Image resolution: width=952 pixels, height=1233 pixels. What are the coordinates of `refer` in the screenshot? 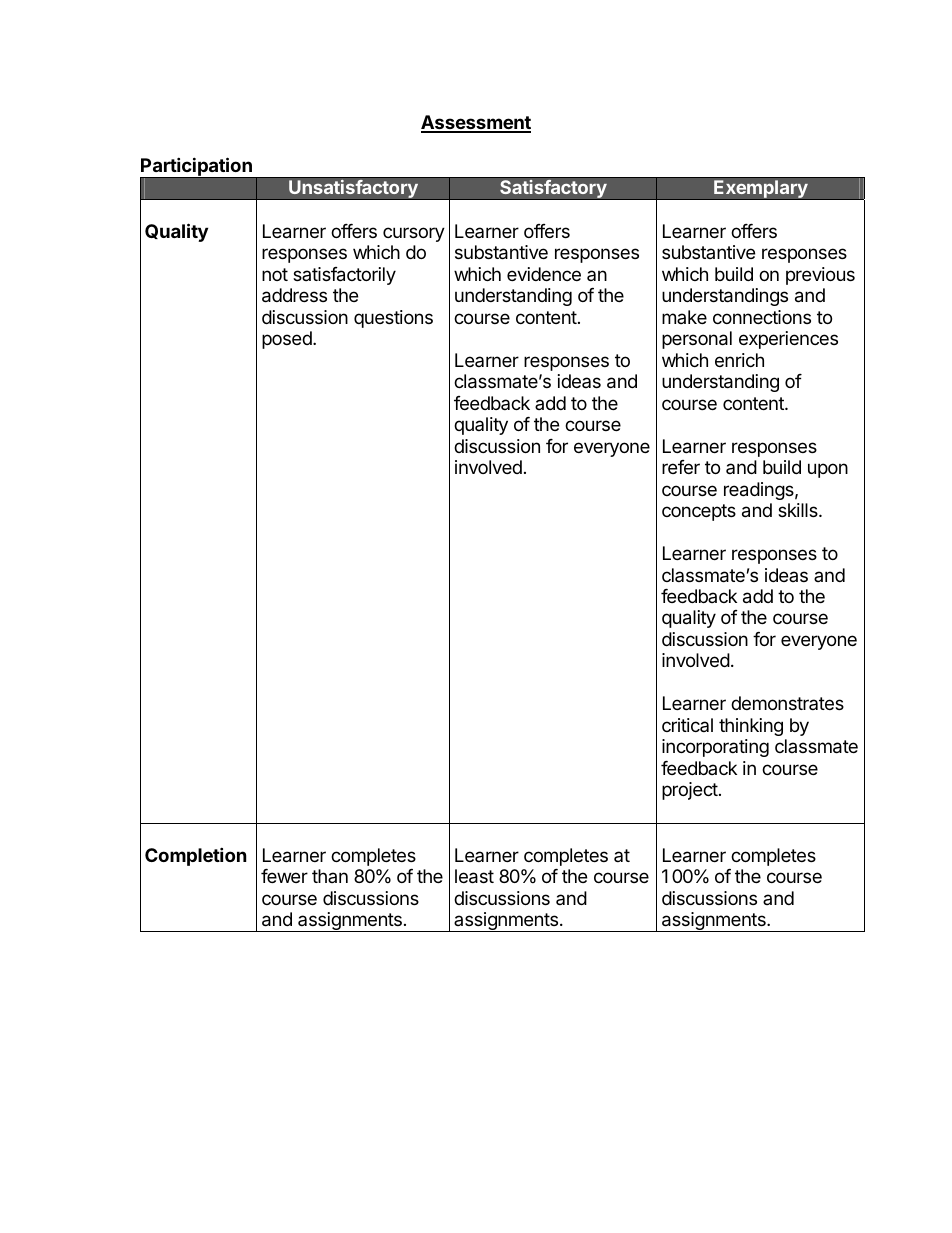 It's located at (681, 467).
